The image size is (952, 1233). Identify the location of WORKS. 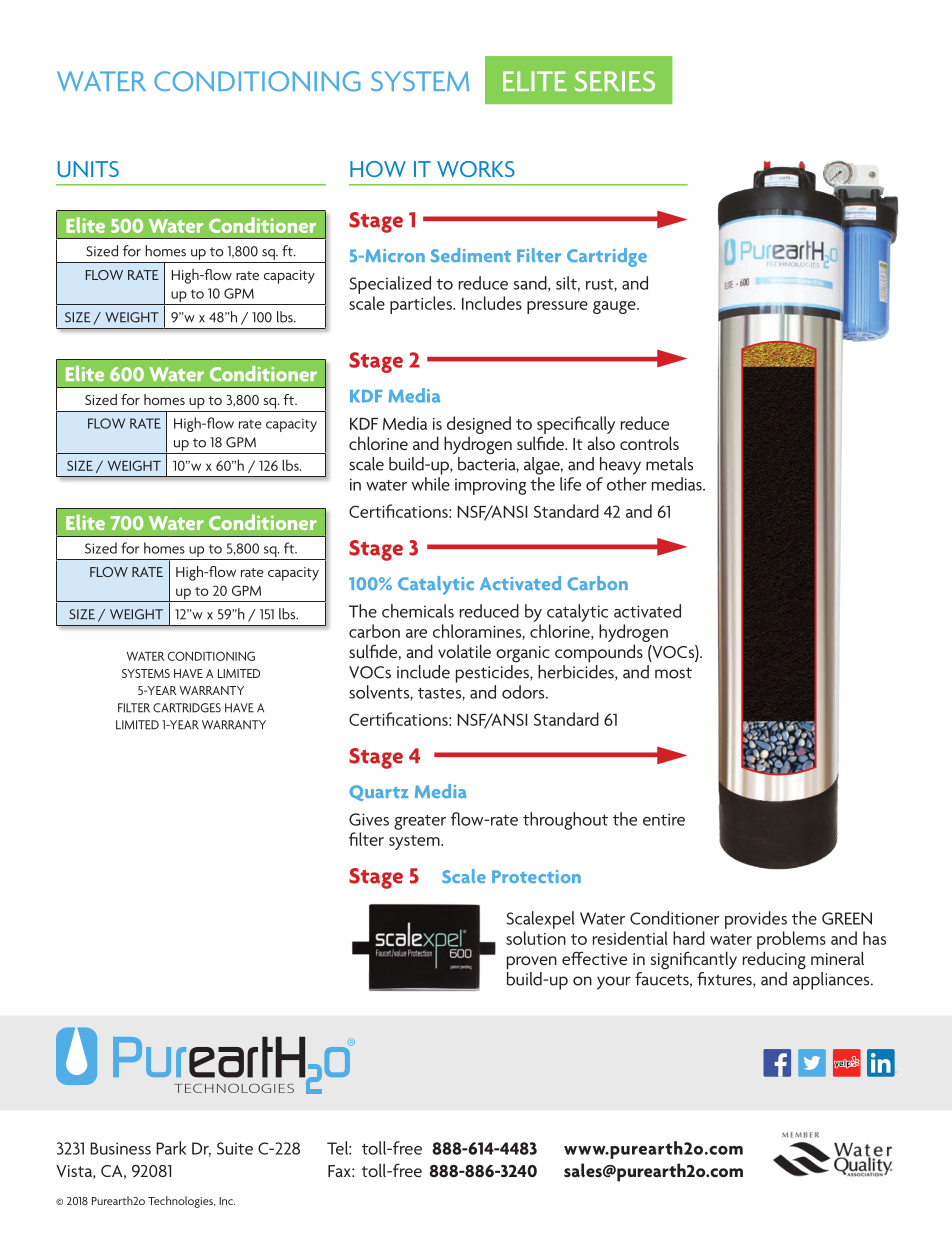
(476, 169).
